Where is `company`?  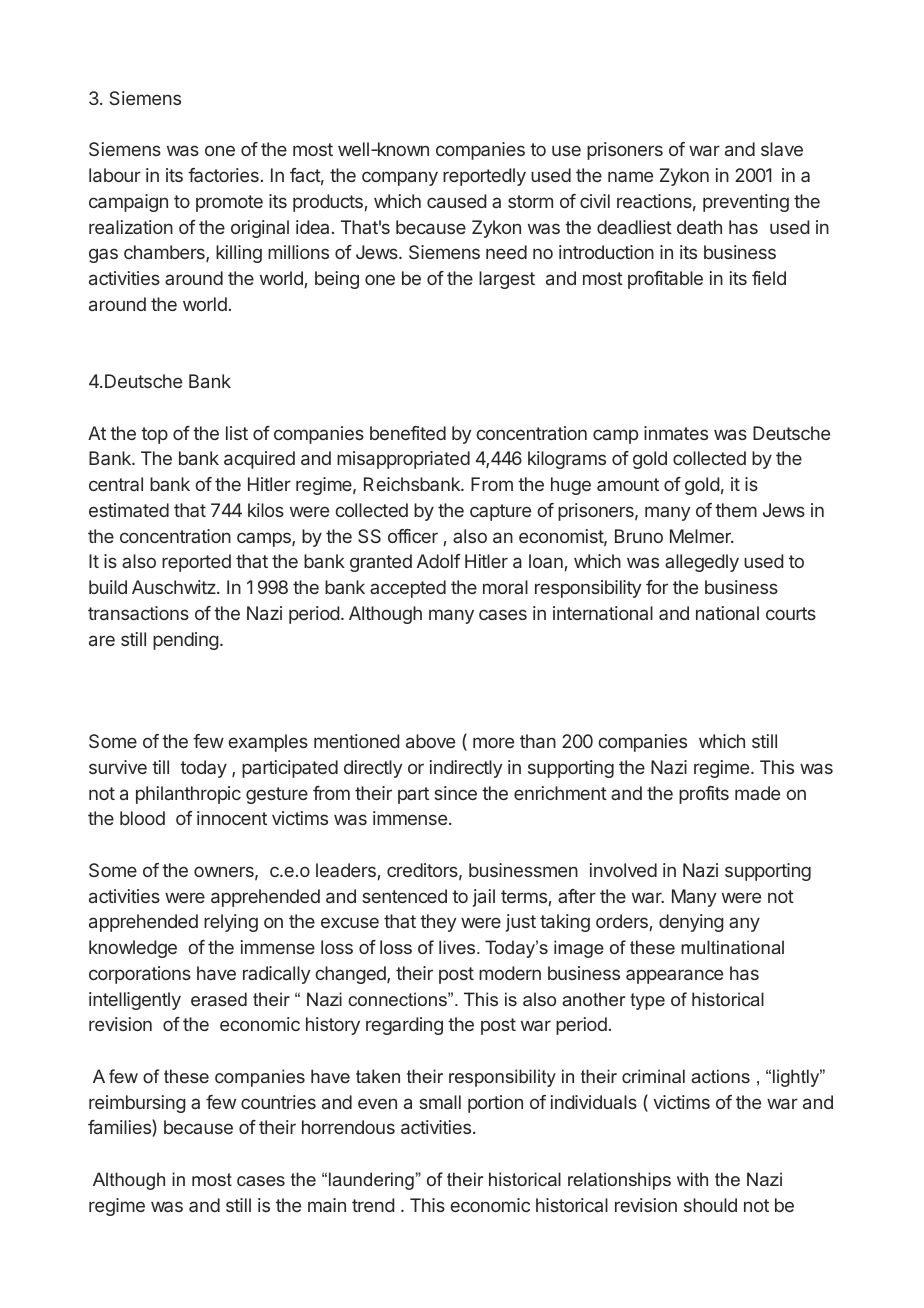
company is located at coordinates (400, 178).
